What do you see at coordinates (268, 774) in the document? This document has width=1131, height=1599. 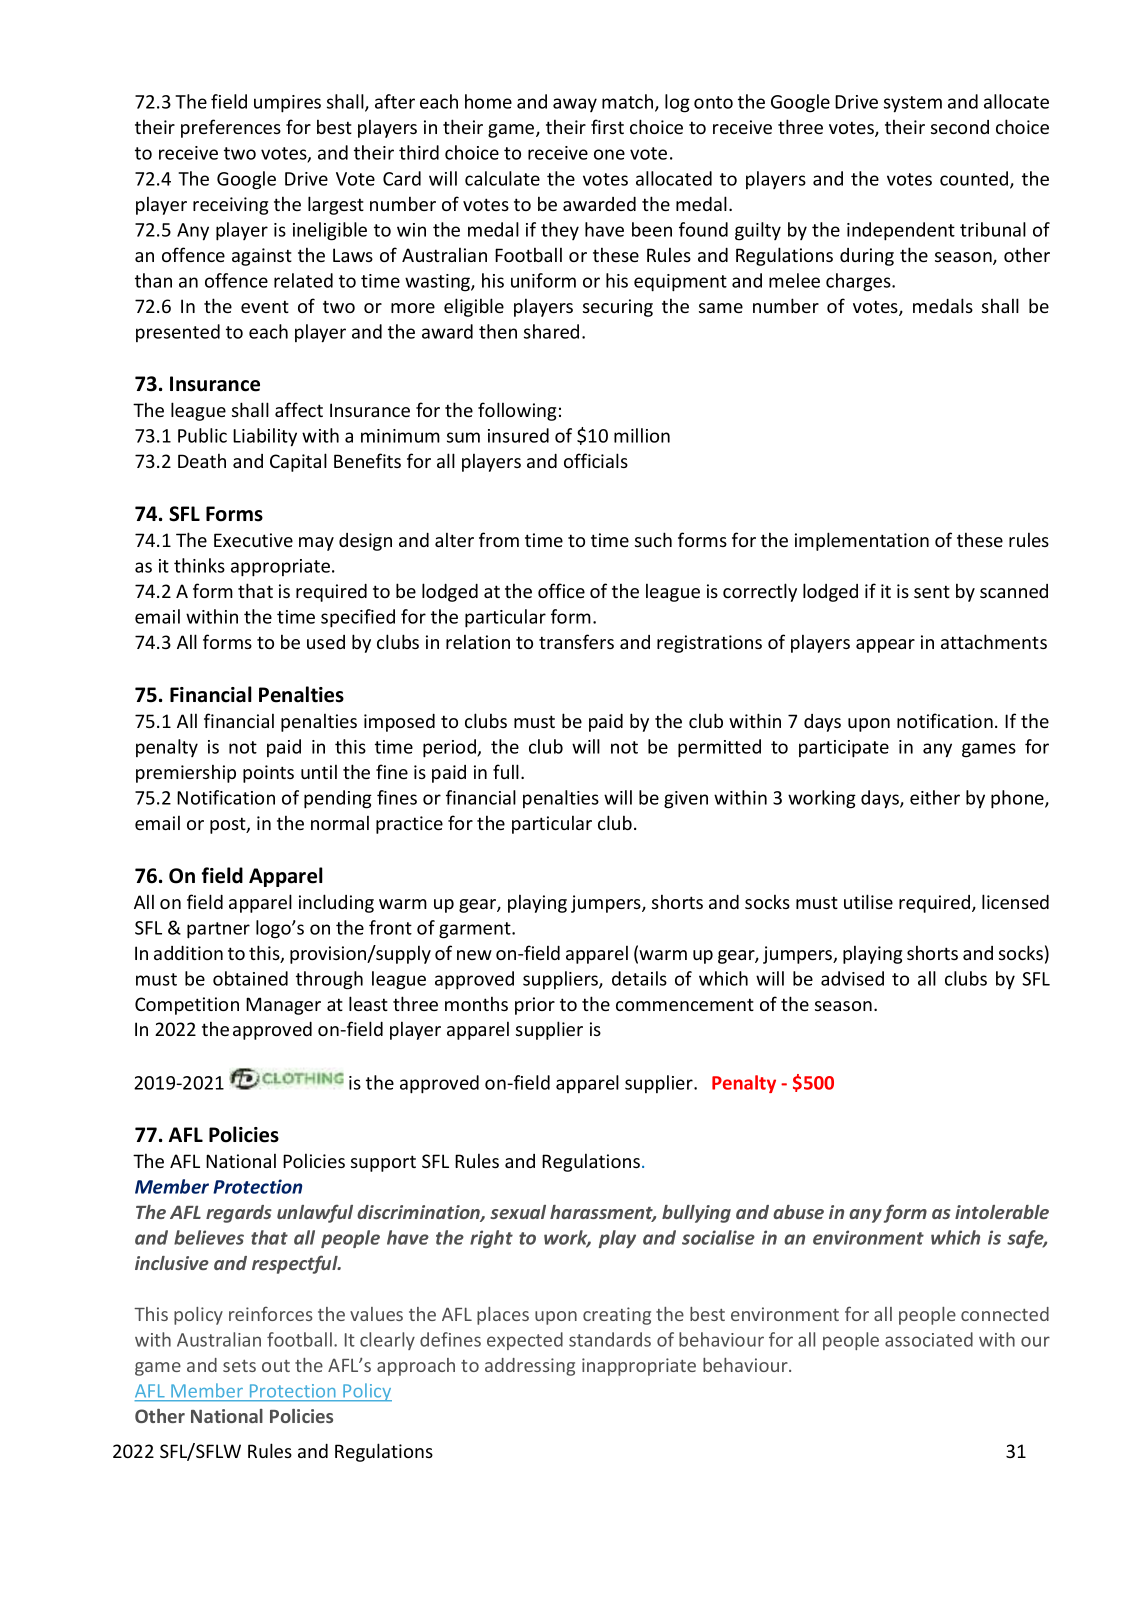 I see `points` at bounding box center [268, 774].
